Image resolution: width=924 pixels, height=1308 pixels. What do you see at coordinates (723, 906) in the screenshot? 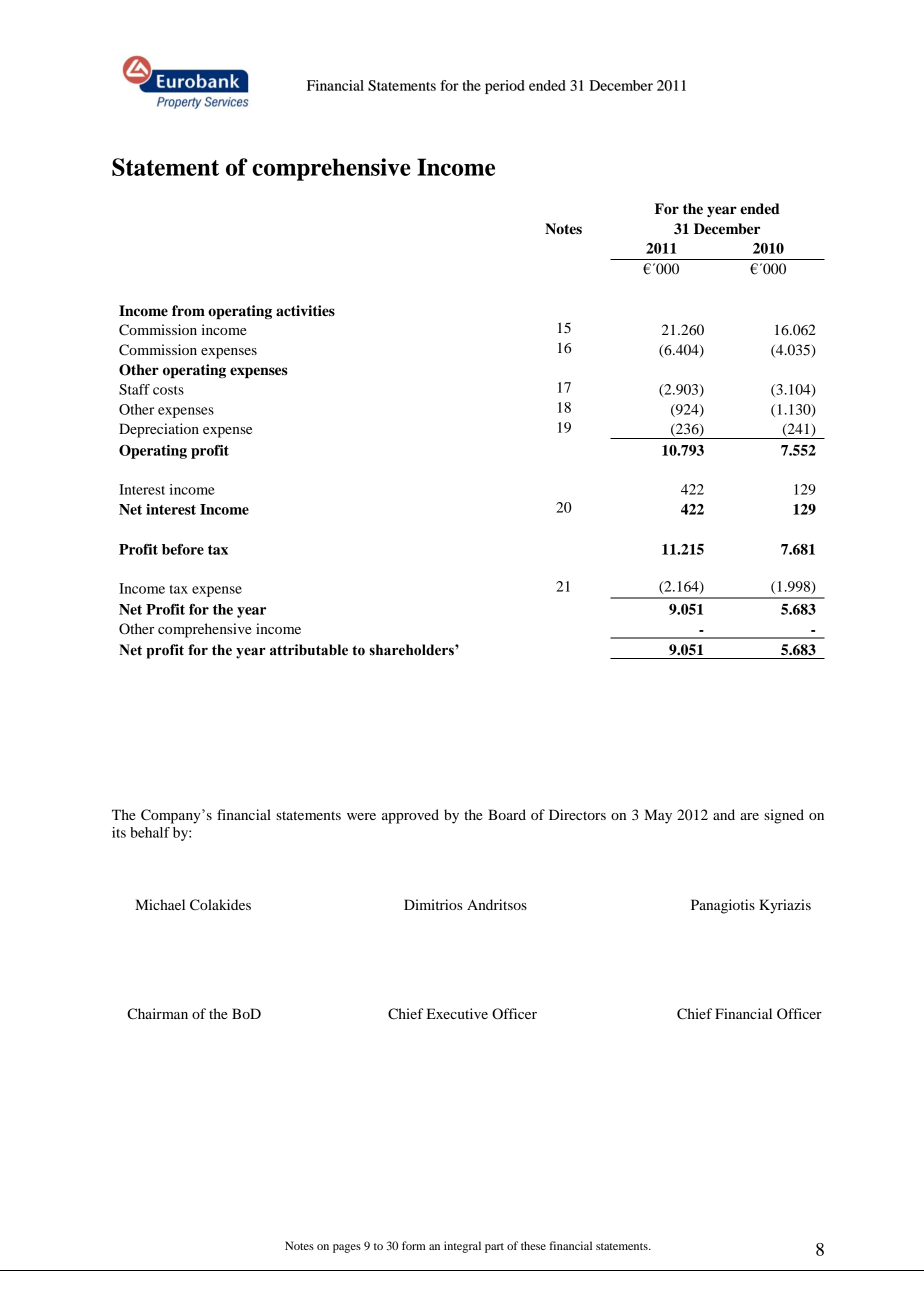
I see `Panagiotis` at bounding box center [723, 906].
